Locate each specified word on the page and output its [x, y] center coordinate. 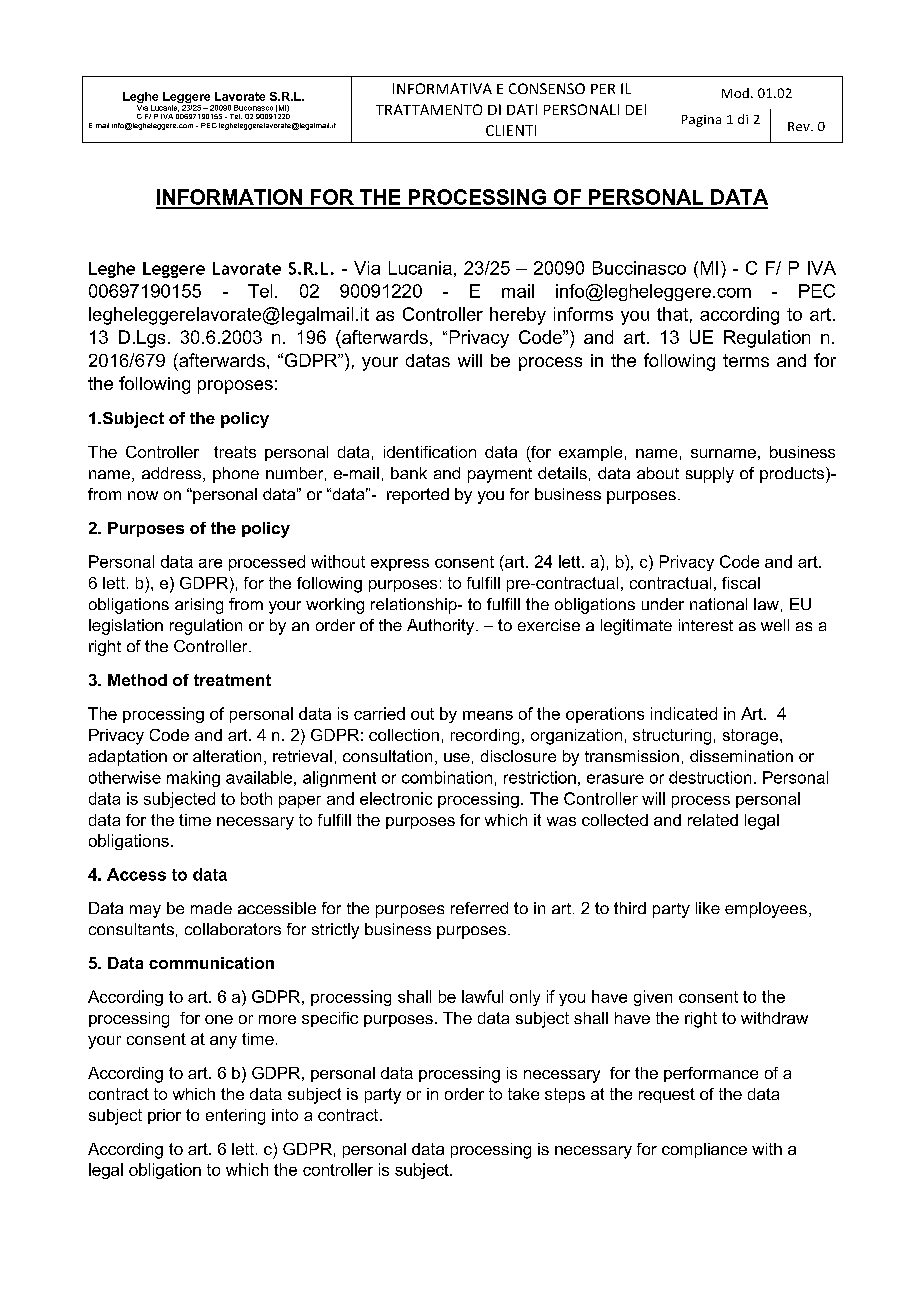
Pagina [701, 121]
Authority [442, 627]
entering [235, 1117]
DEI [636, 109]
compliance [704, 1150]
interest [706, 625]
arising [199, 606]
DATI [522, 109]
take [523, 1094]
